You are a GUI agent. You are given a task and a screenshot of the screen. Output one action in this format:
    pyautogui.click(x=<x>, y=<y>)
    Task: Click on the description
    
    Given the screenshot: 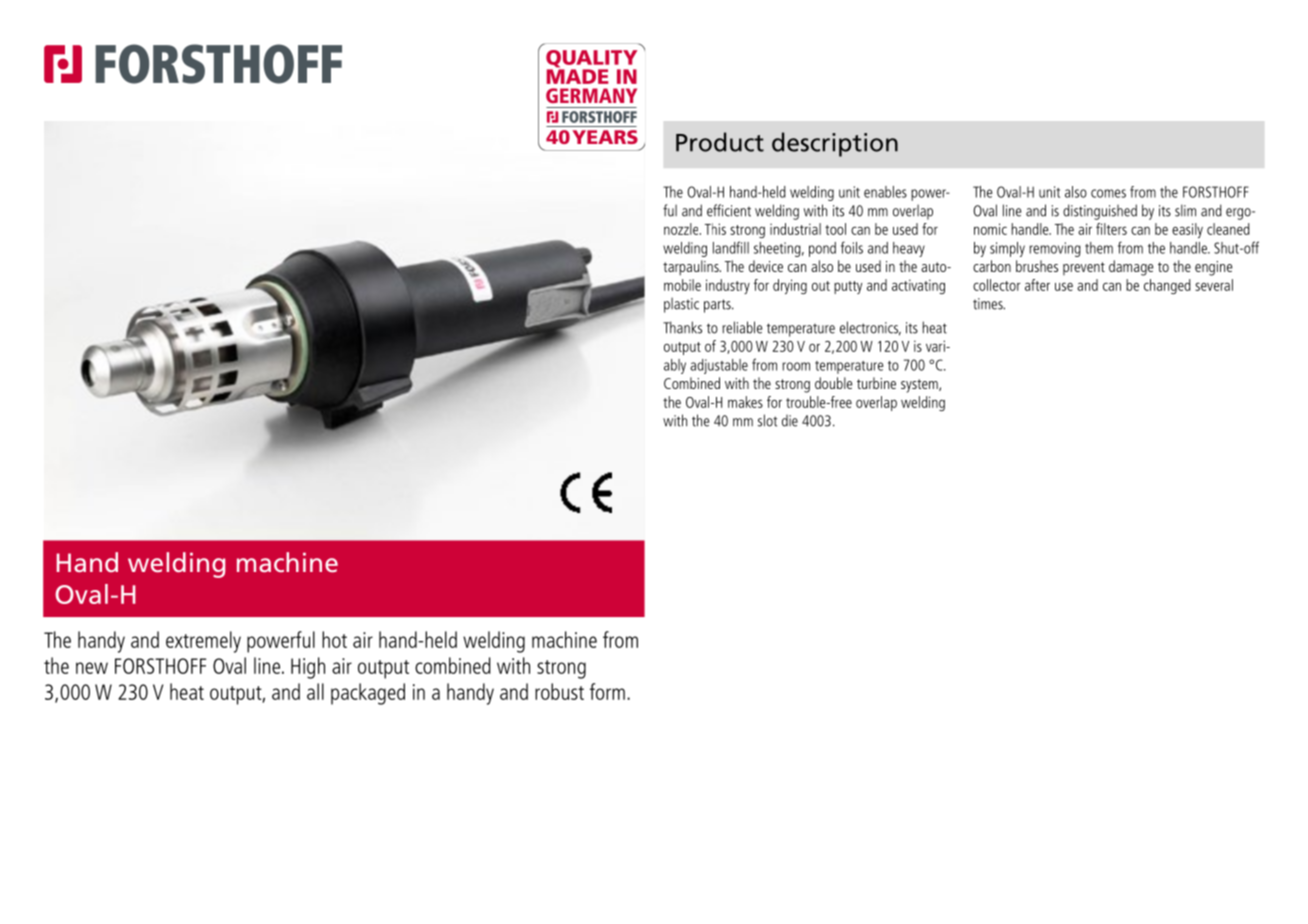 What is the action you would take?
    pyautogui.click(x=835, y=144)
